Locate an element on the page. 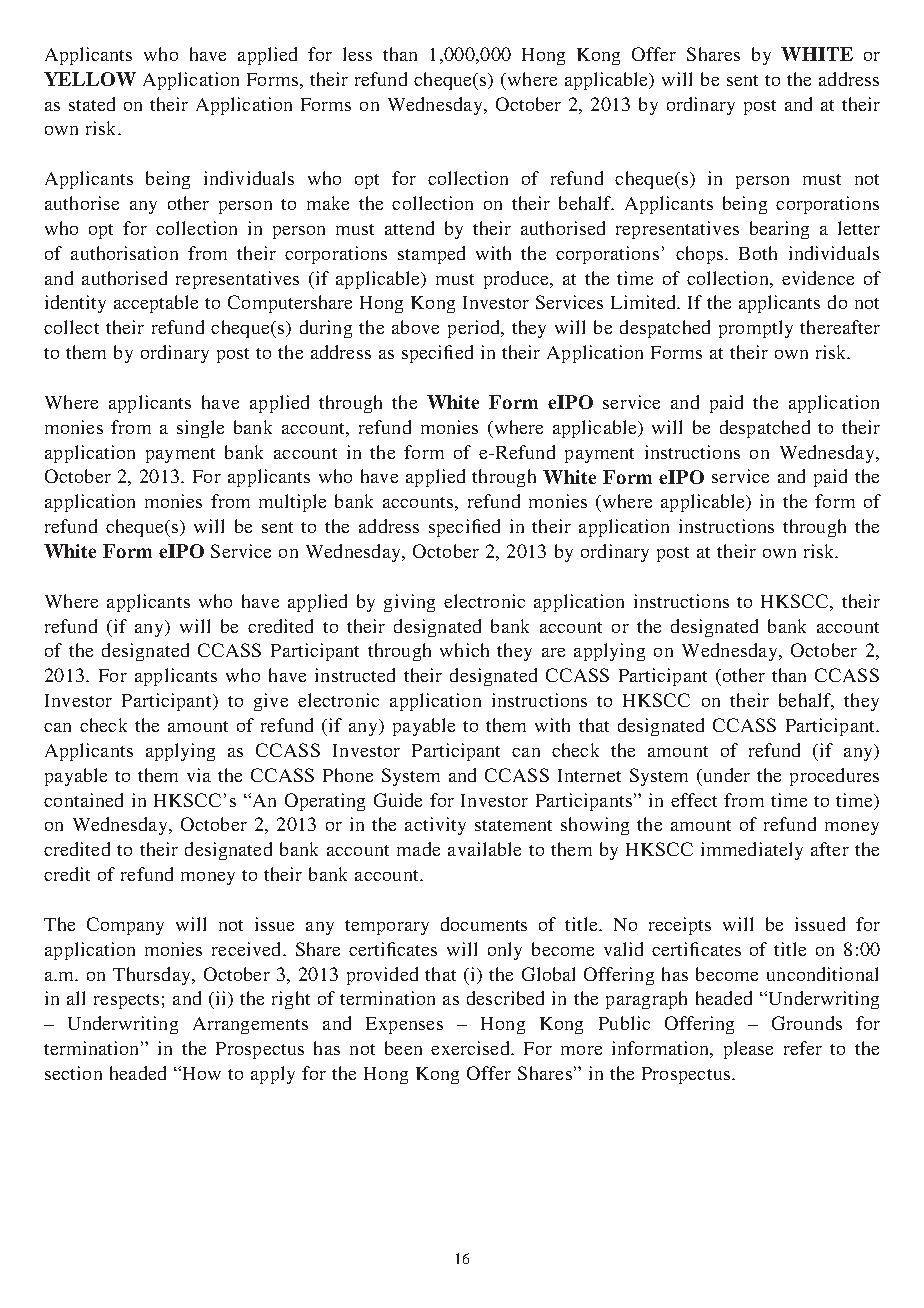  giving is located at coordinates (409, 603).
